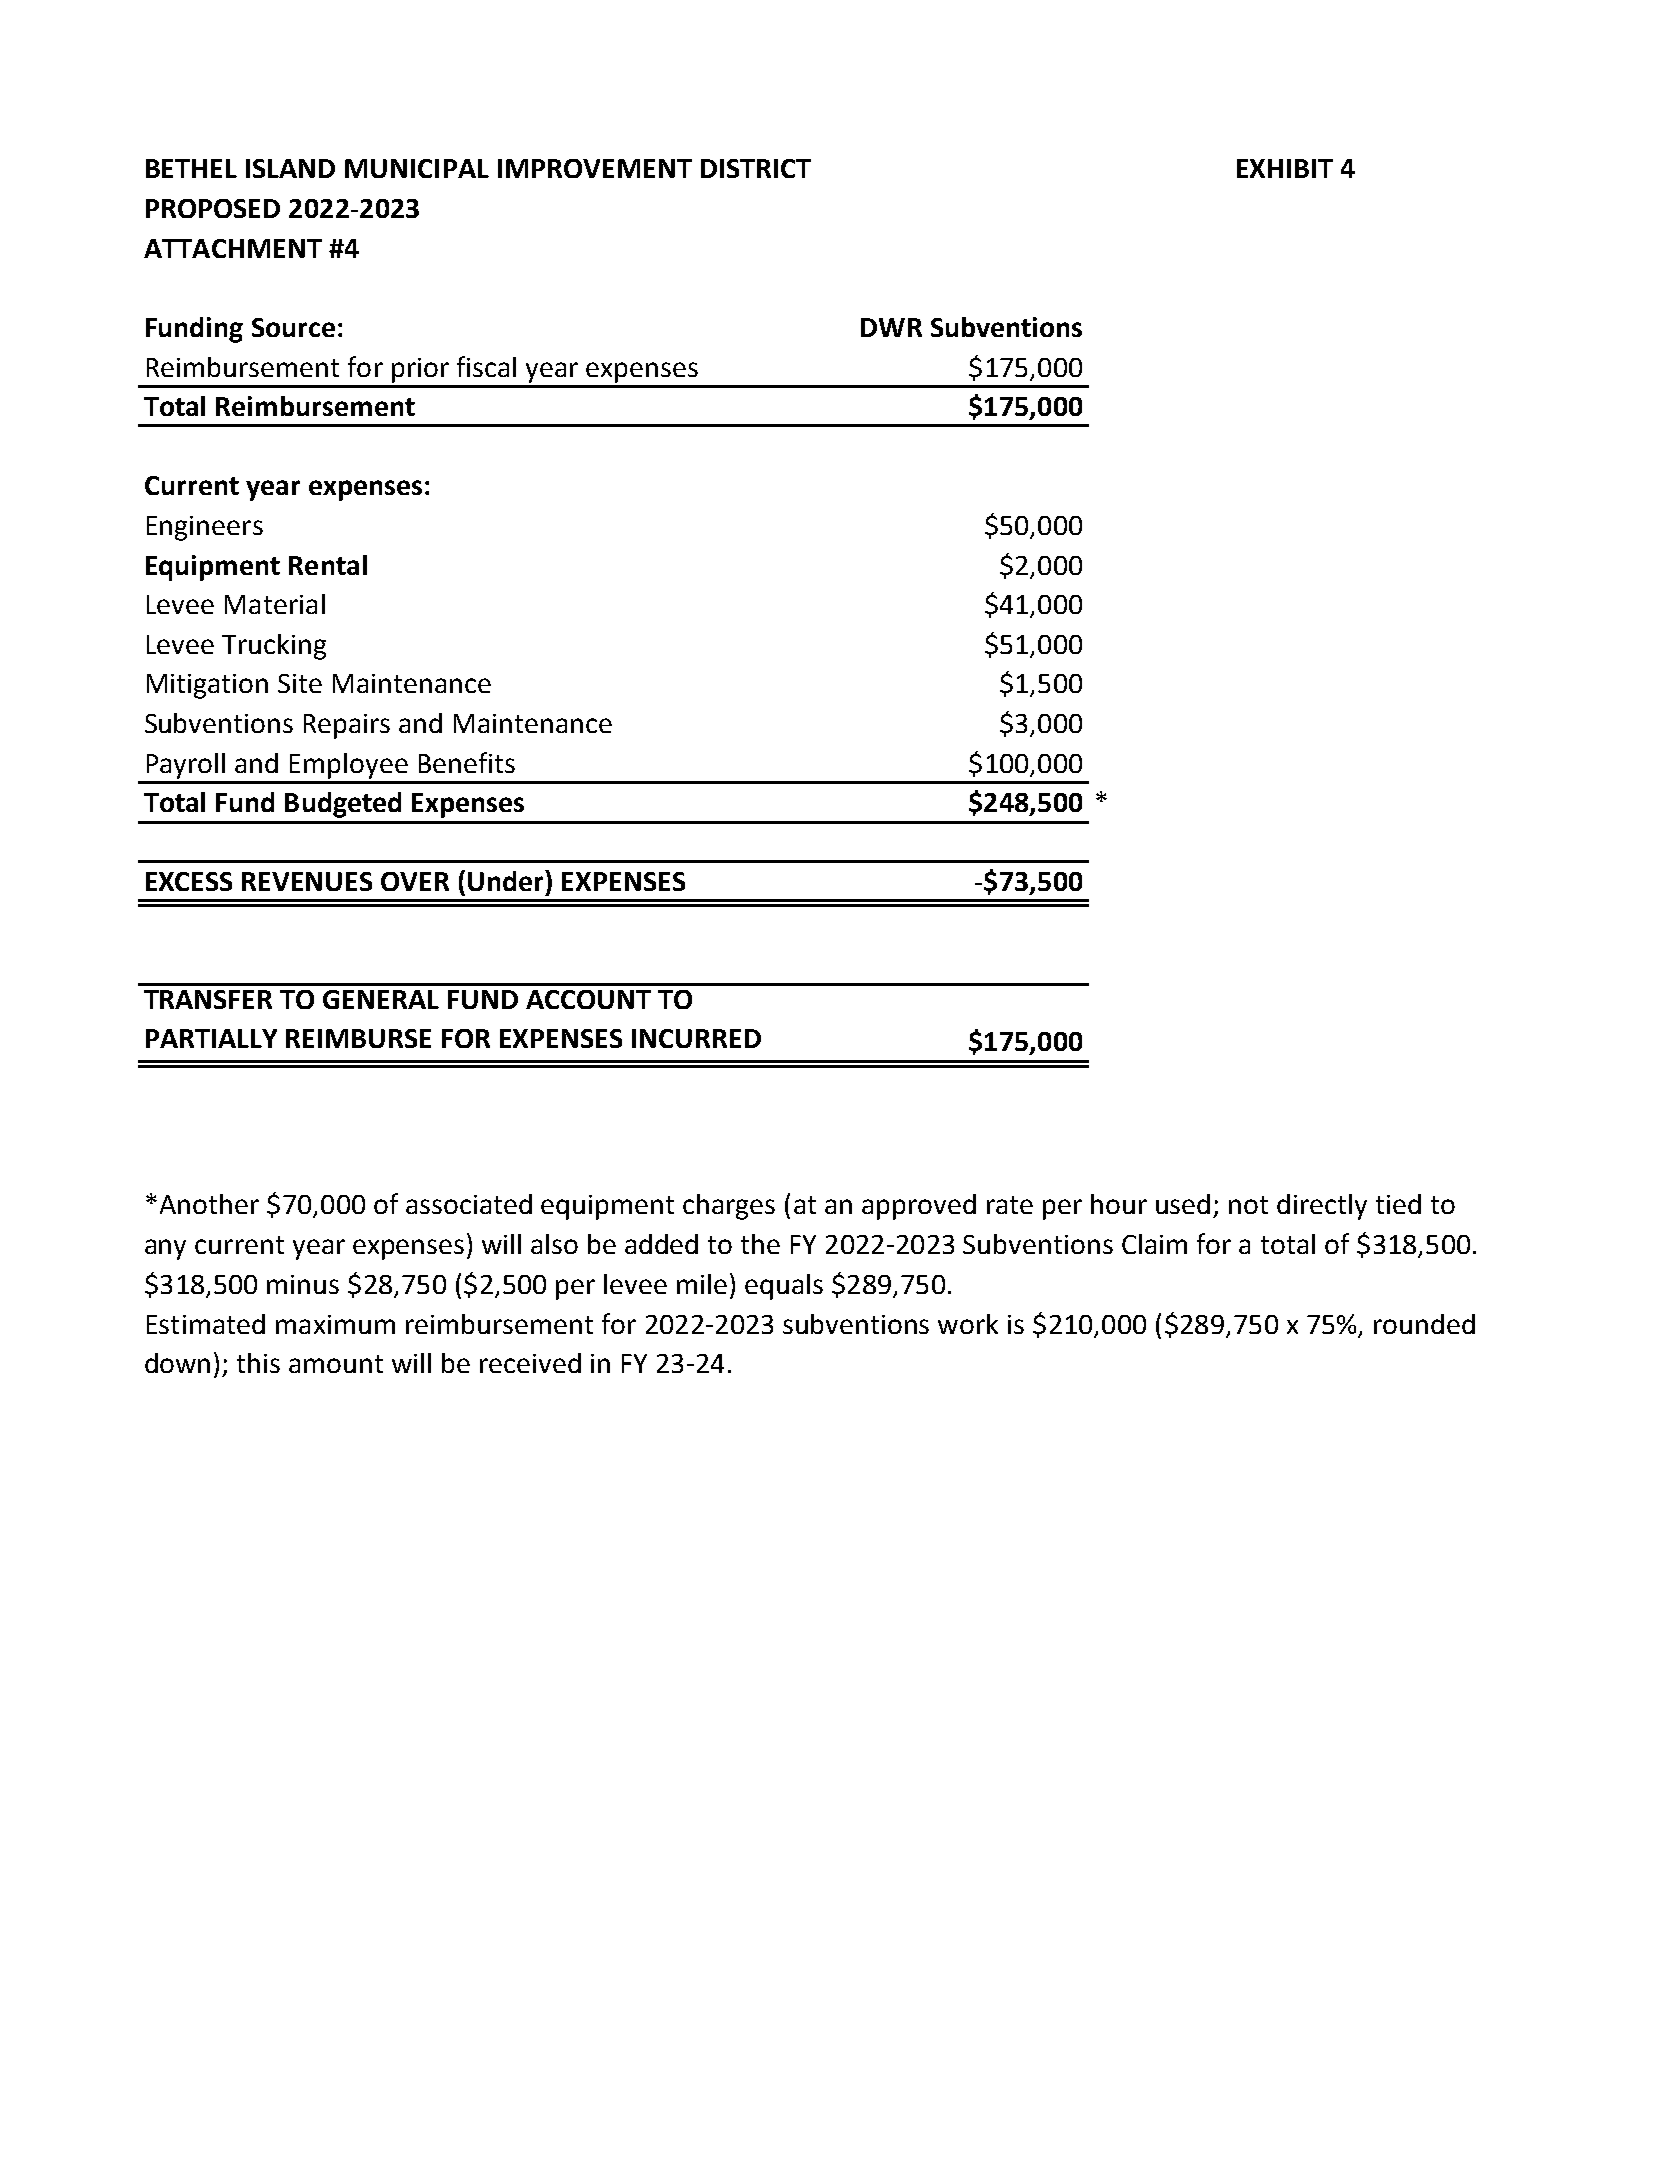 Image resolution: width=1670 pixels, height=2161 pixels. Describe the element at coordinates (467, 762) in the screenshot. I see `Benefits` at that location.
